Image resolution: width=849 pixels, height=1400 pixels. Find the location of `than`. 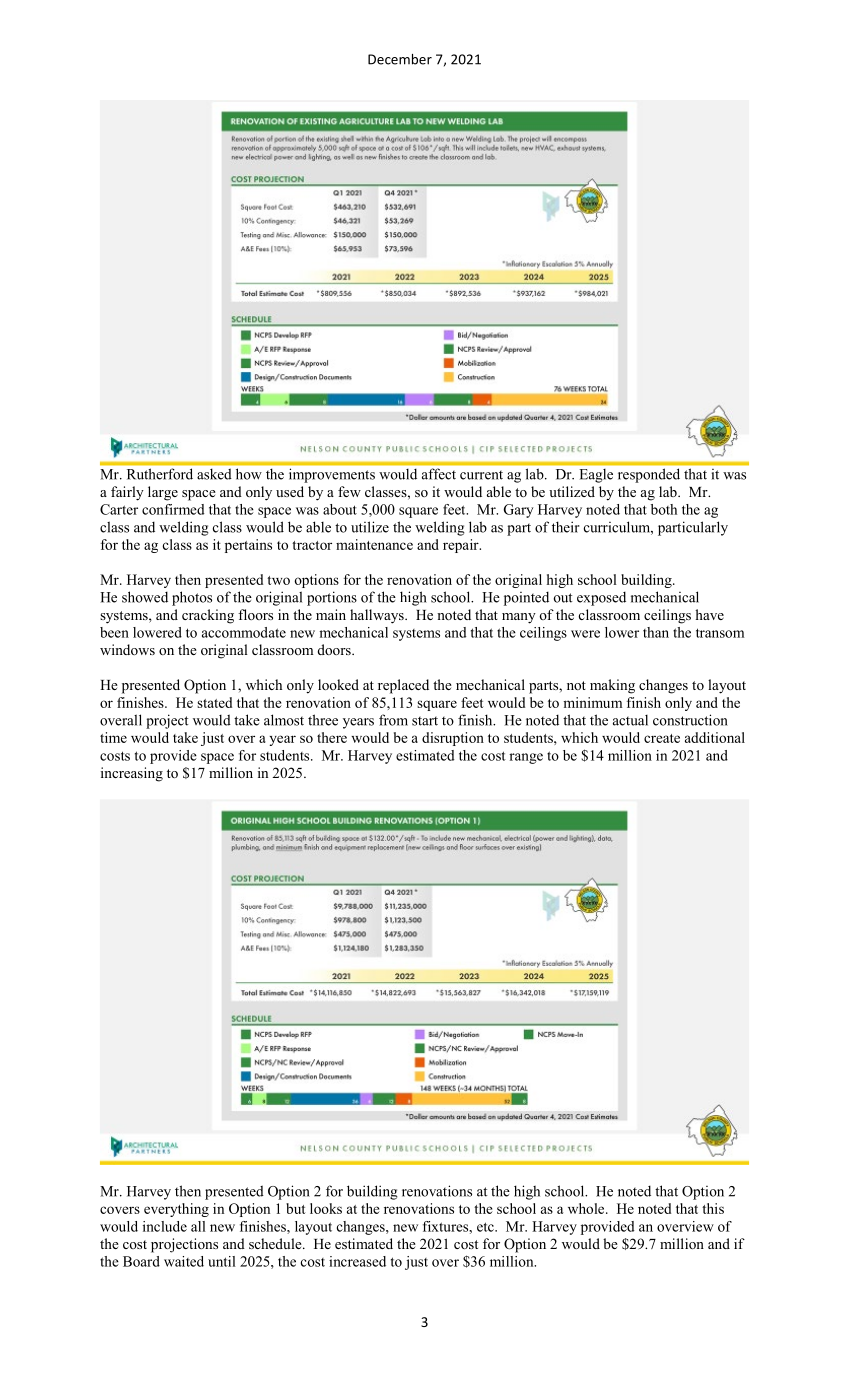

than is located at coordinates (656, 632).
